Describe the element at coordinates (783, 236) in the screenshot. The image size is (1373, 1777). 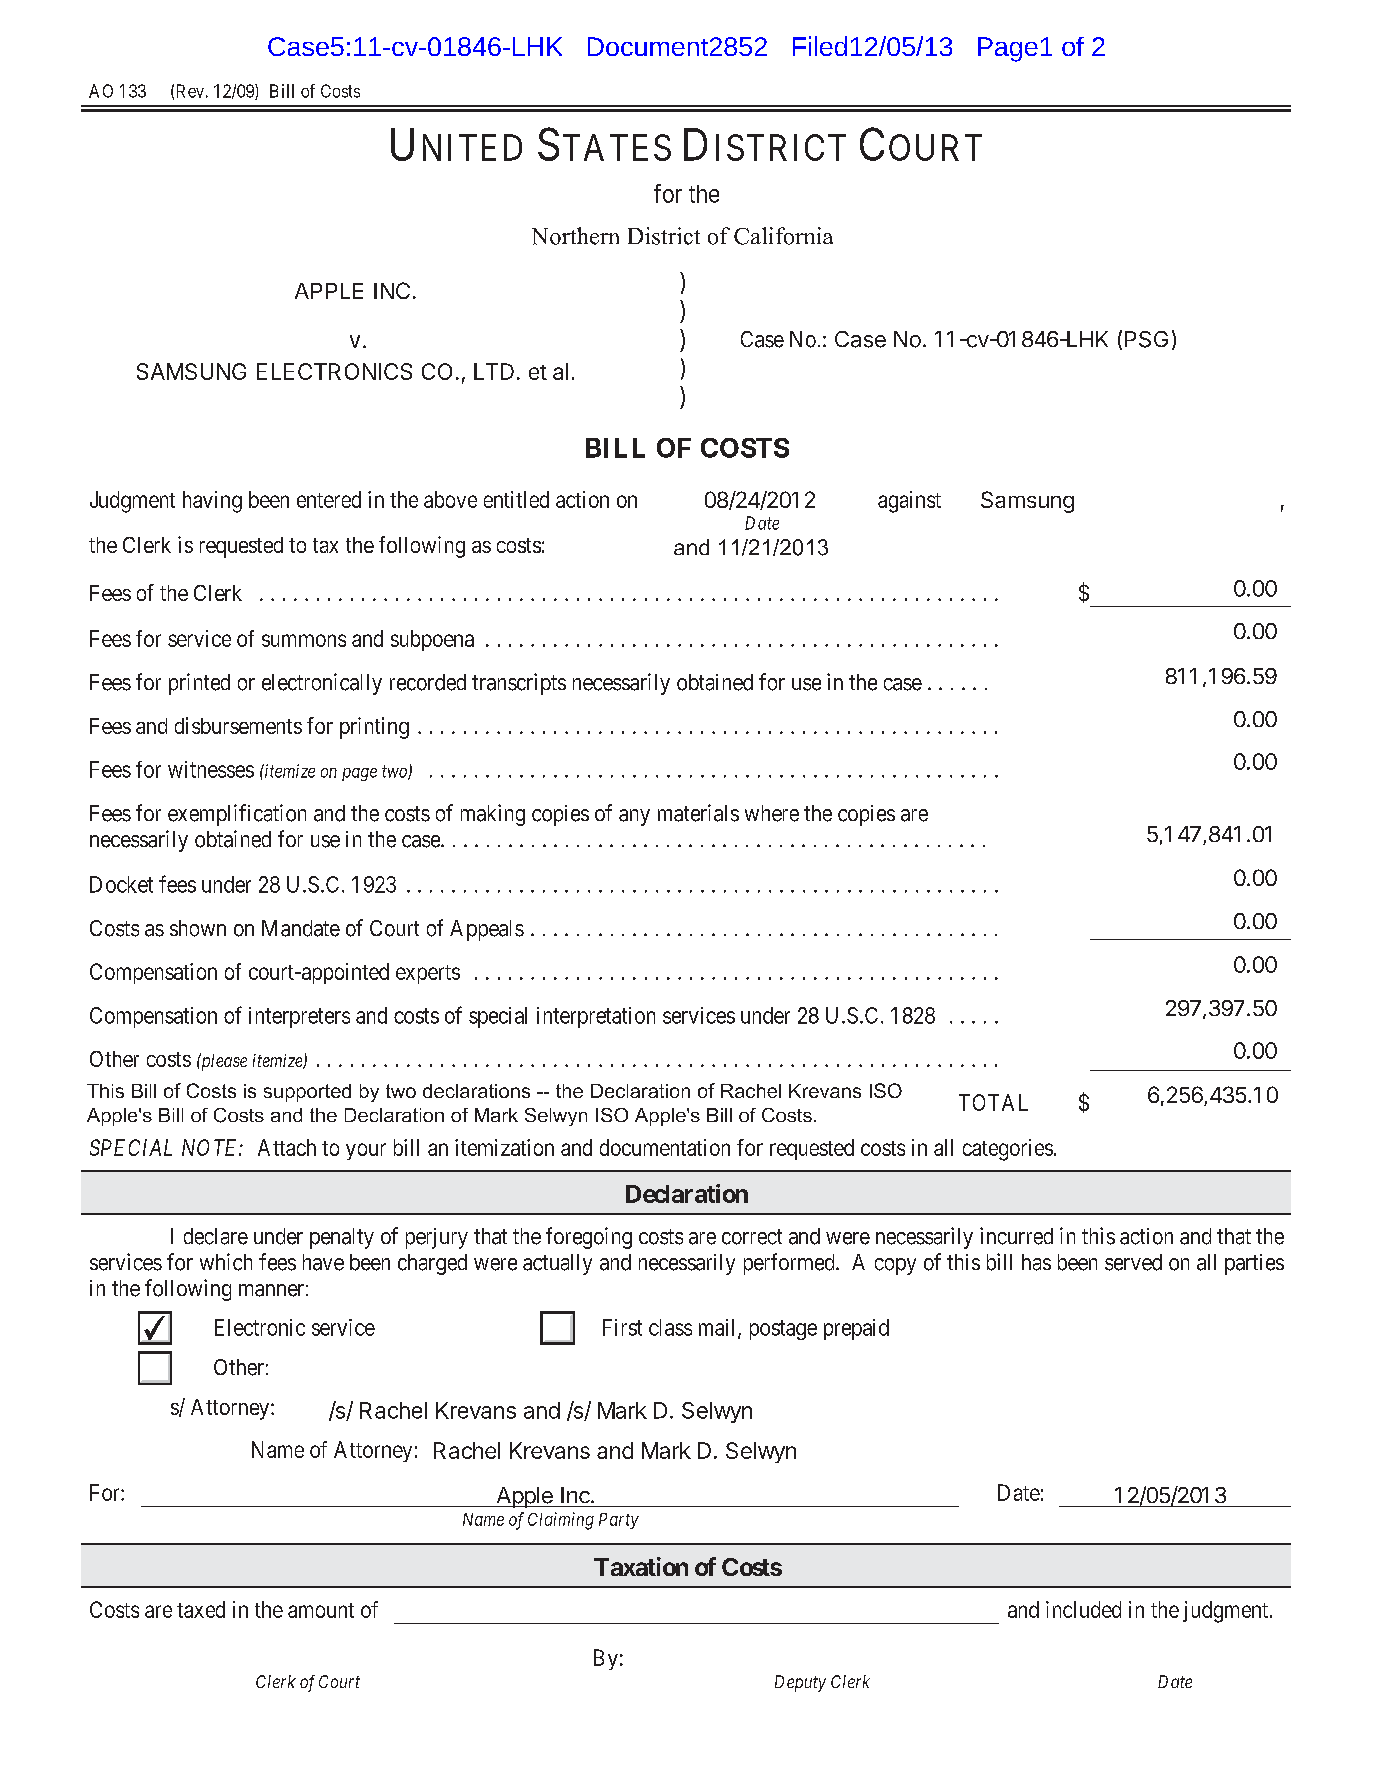
I see `California` at that location.
